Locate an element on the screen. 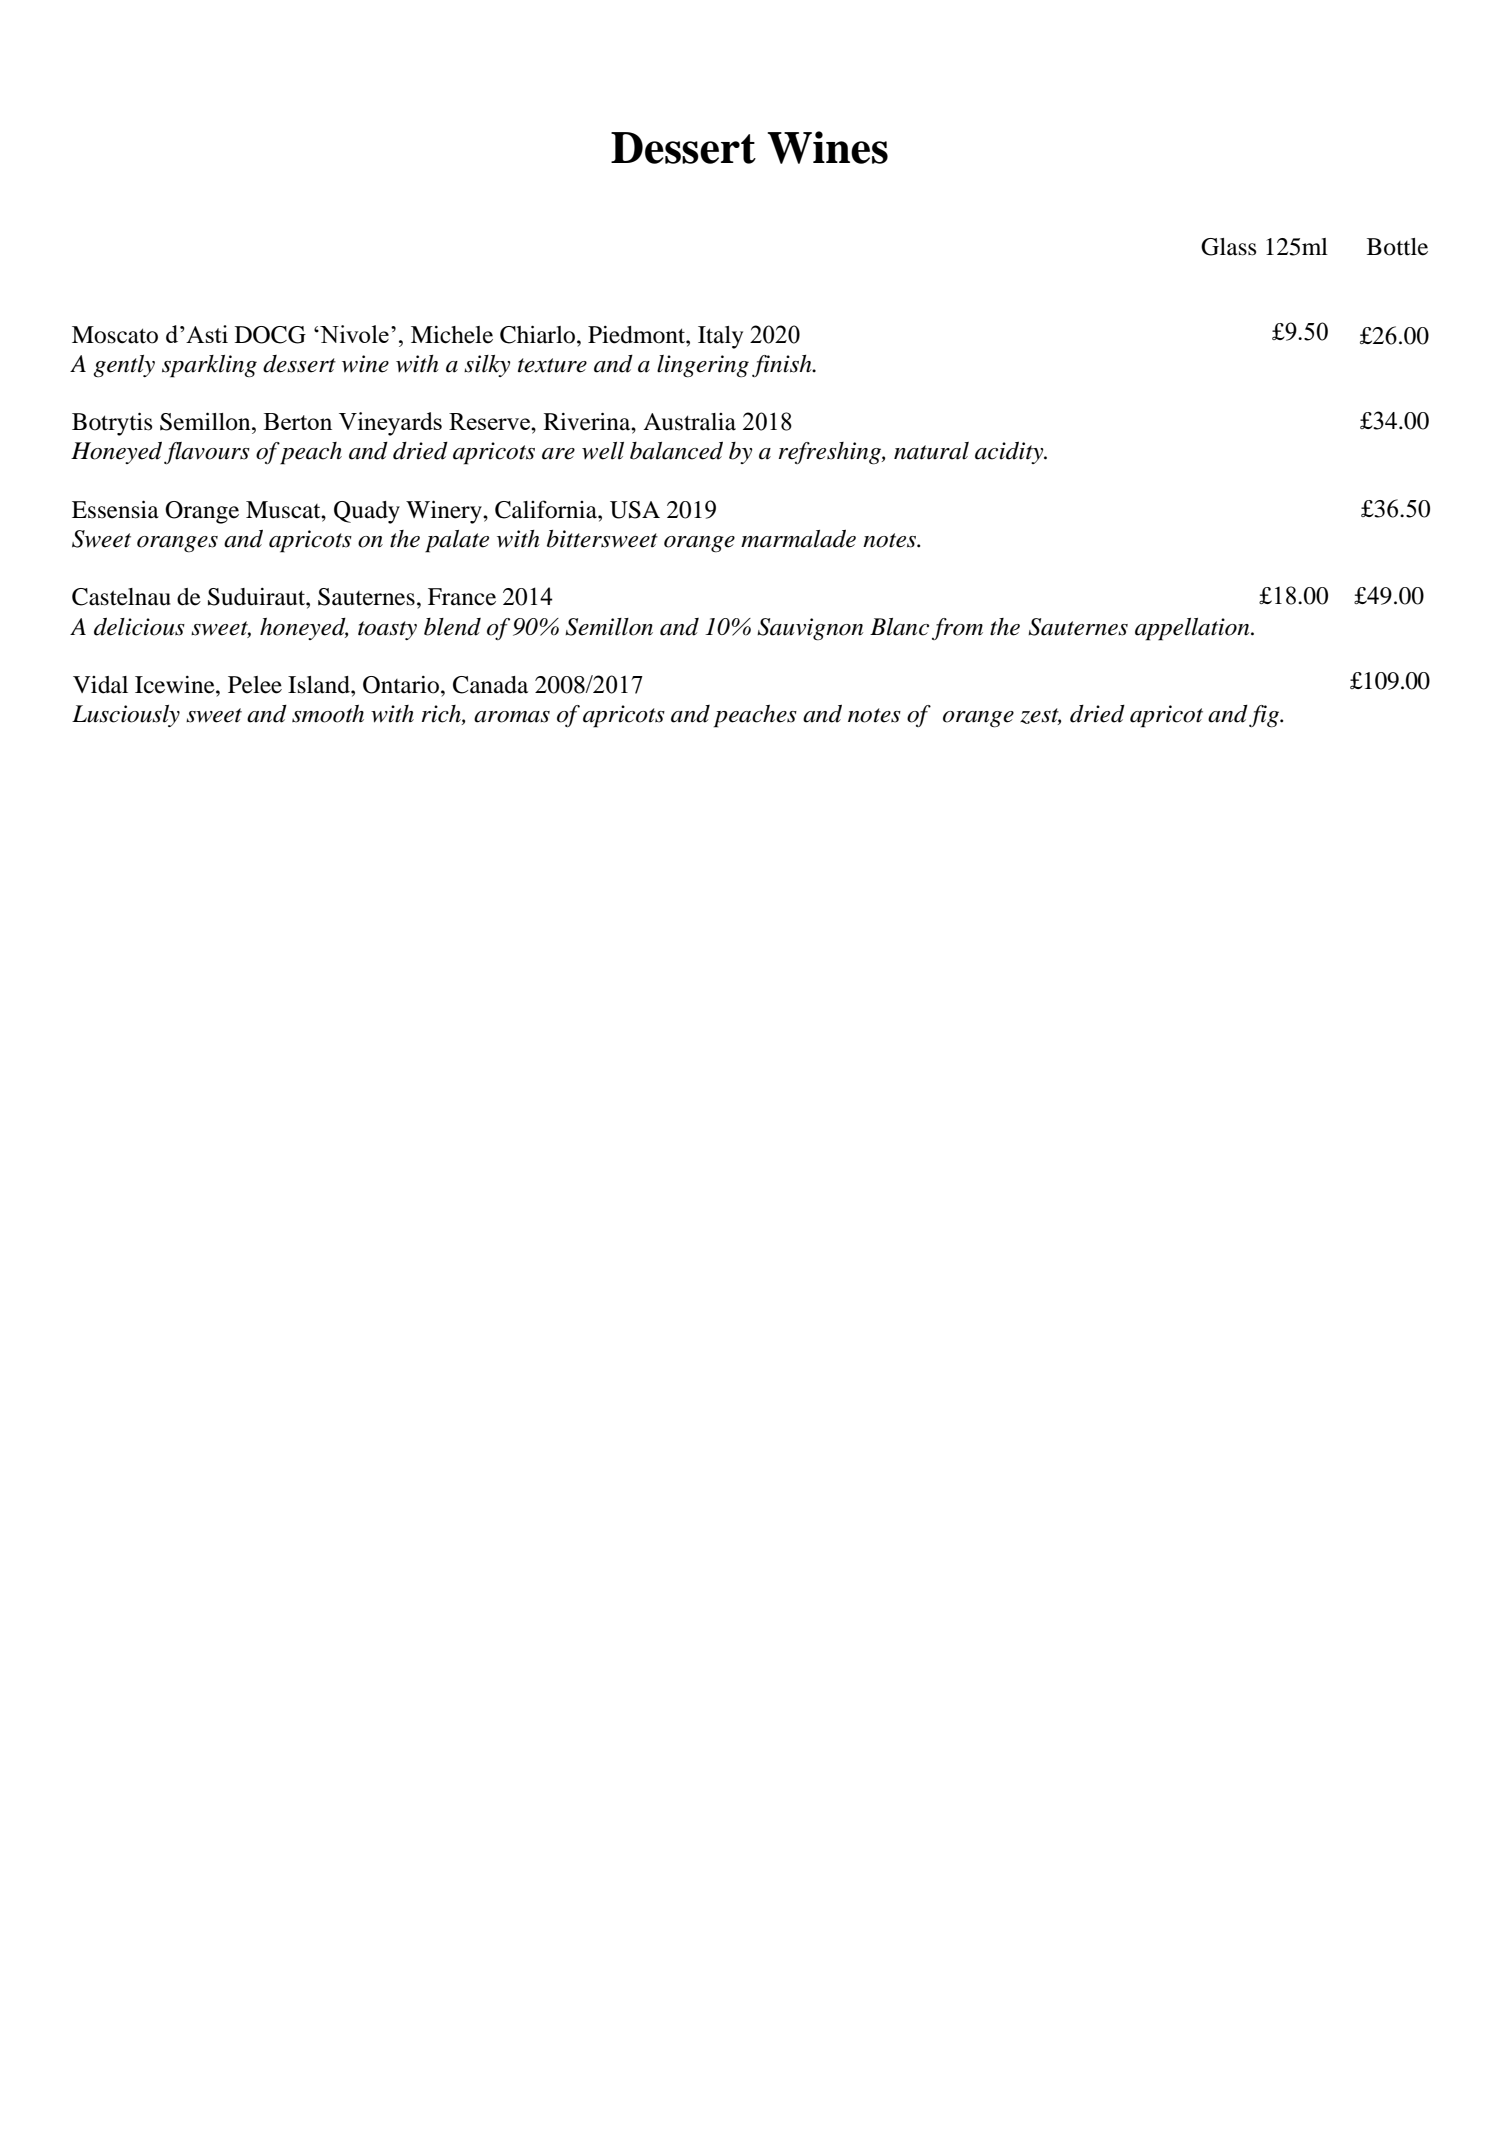 The image size is (1510, 2136). aromas is located at coordinates (512, 717).
